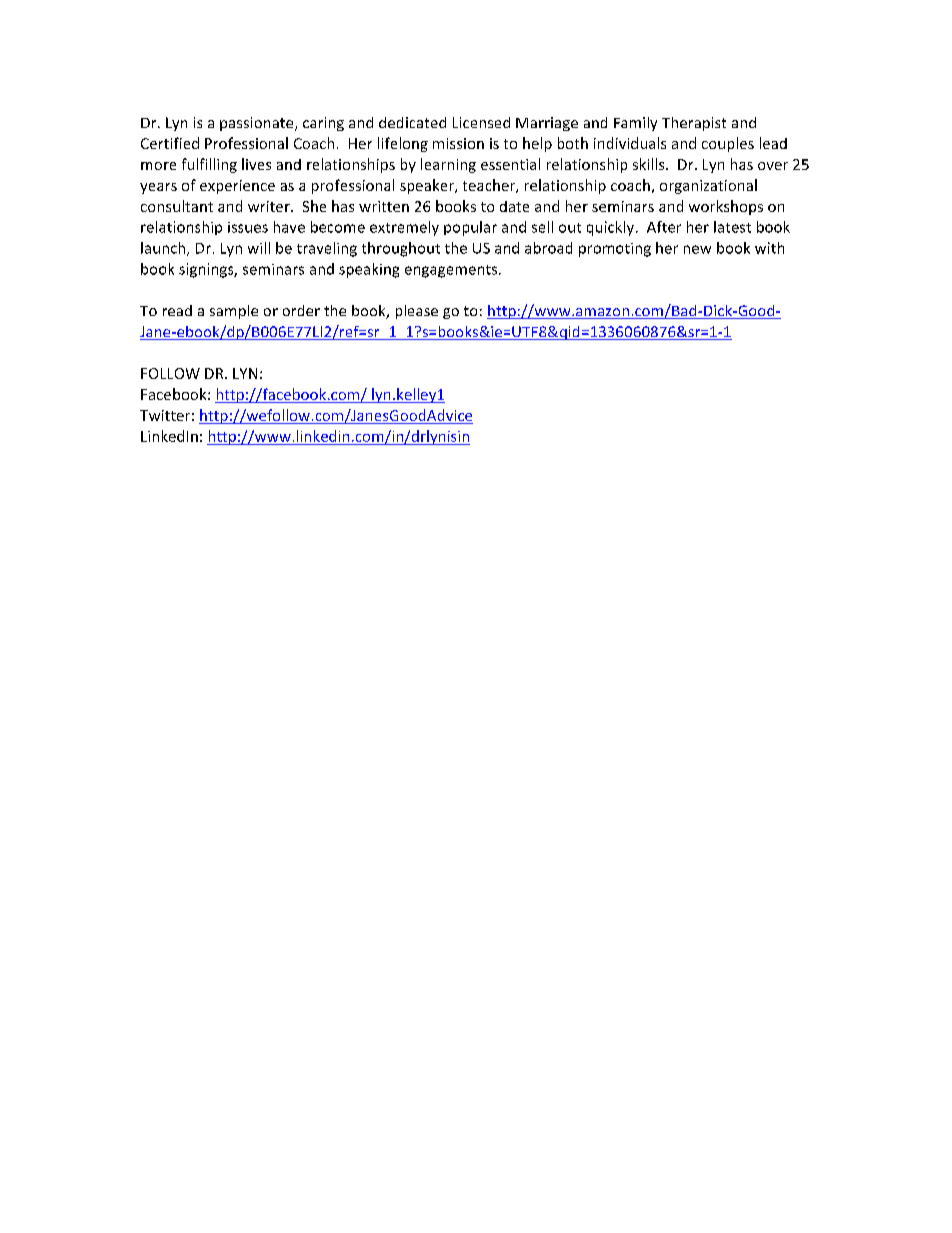 The width and height of the screenshot is (952, 1233). I want to click on will, so click(259, 248).
